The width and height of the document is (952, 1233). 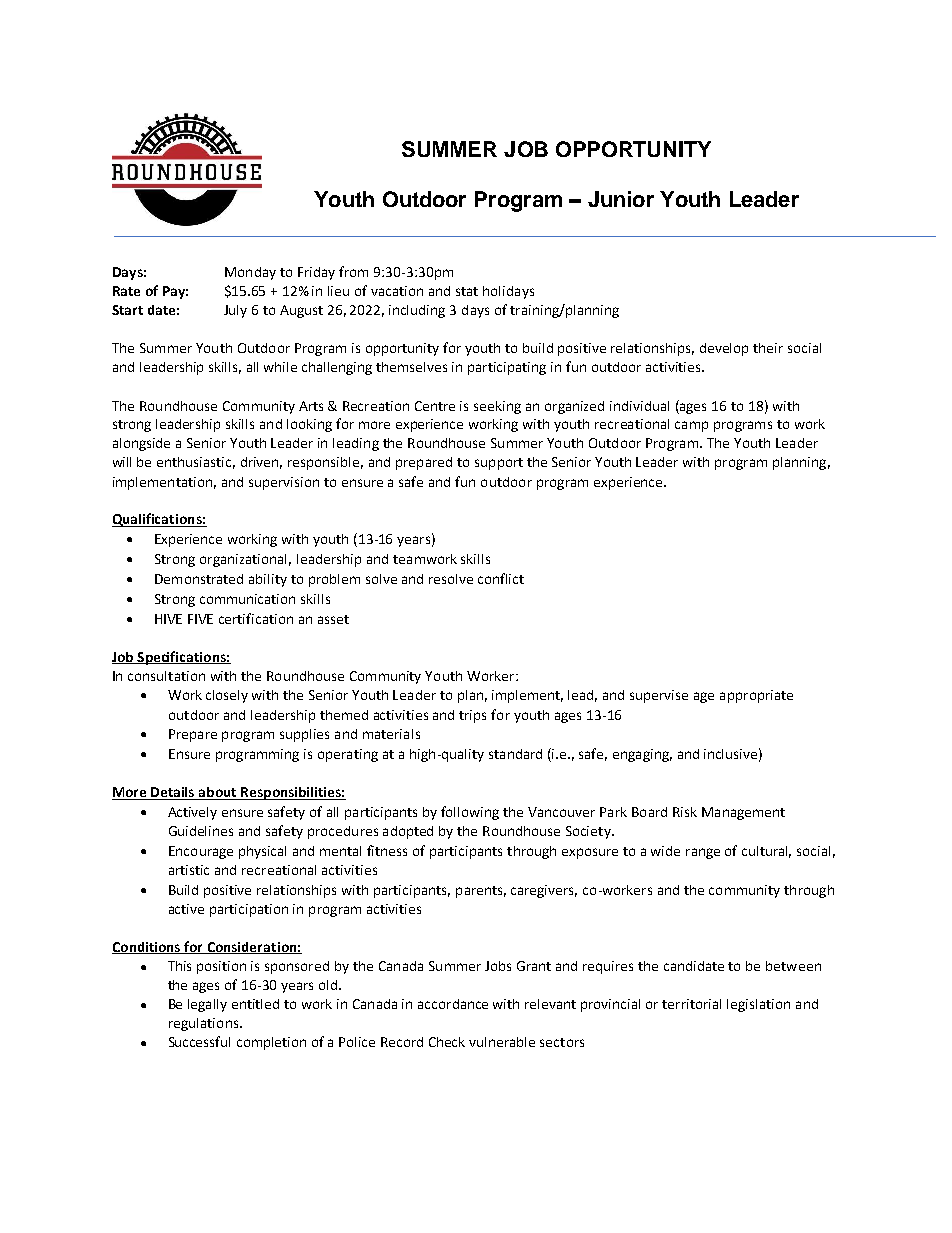 I want to click on regulations, so click(x=205, y=1024).
